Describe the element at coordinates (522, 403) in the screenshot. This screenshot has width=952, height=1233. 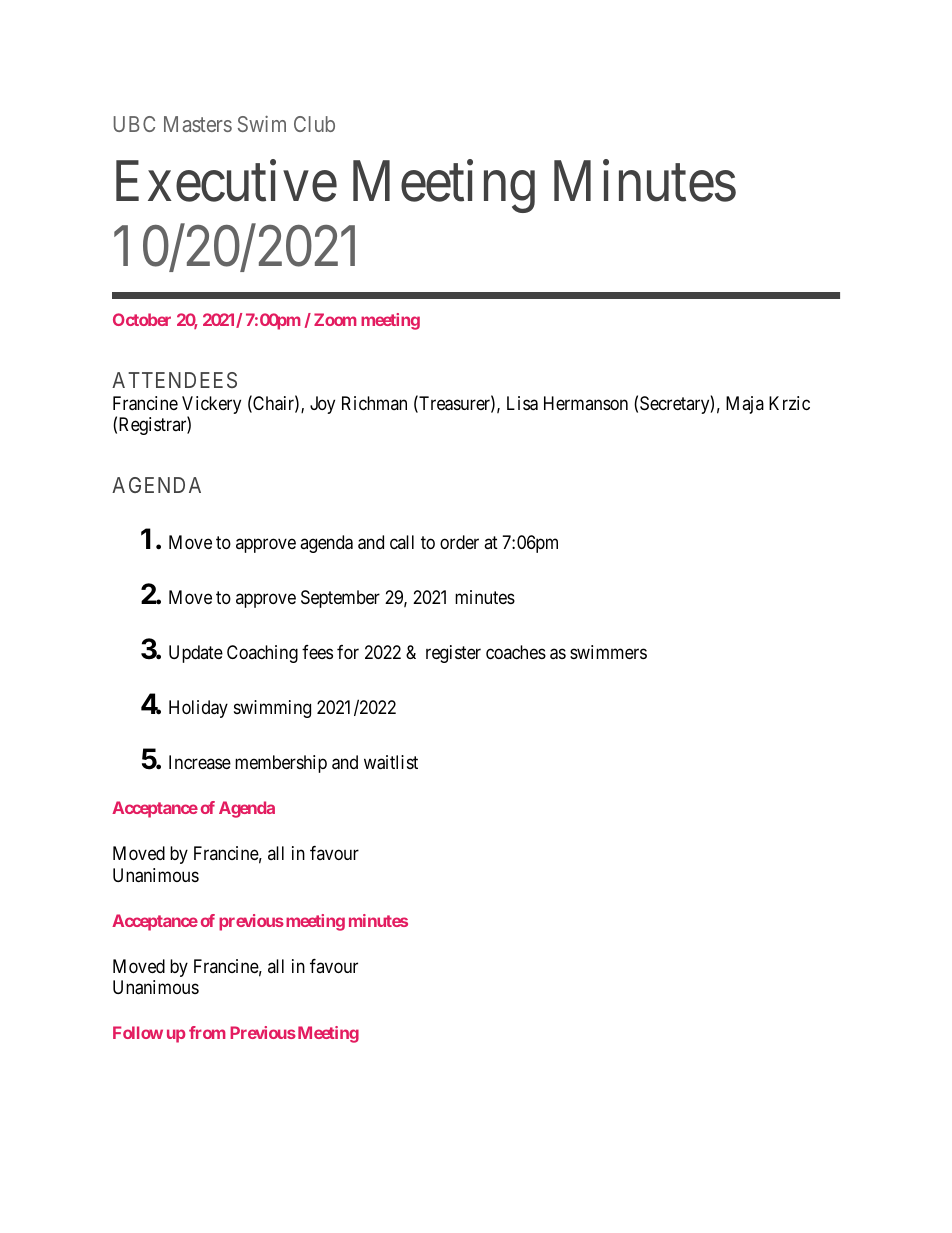
I see `Lisa` at that location.
